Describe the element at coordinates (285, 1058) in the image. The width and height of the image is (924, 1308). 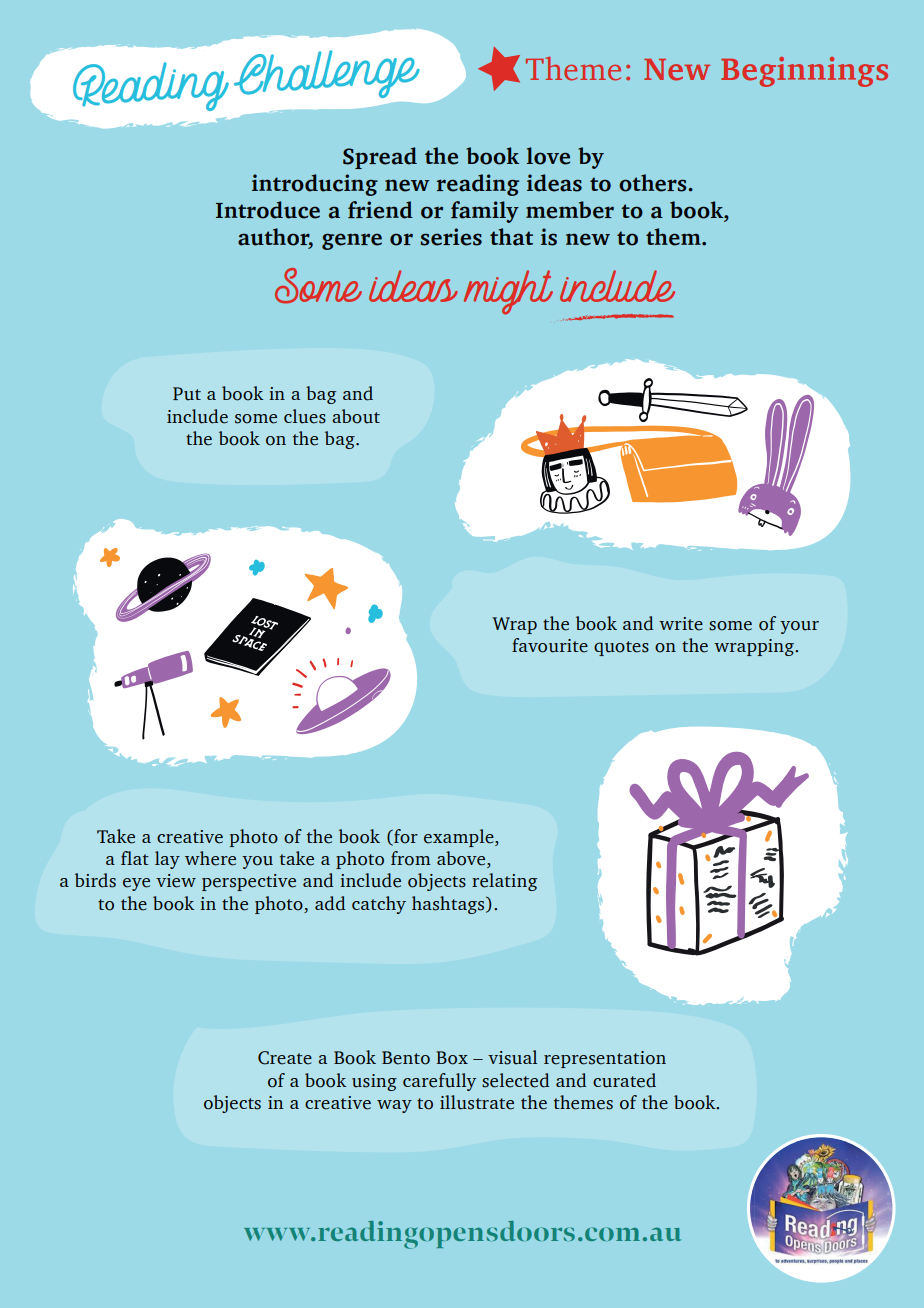
I see `Create` at that location.
